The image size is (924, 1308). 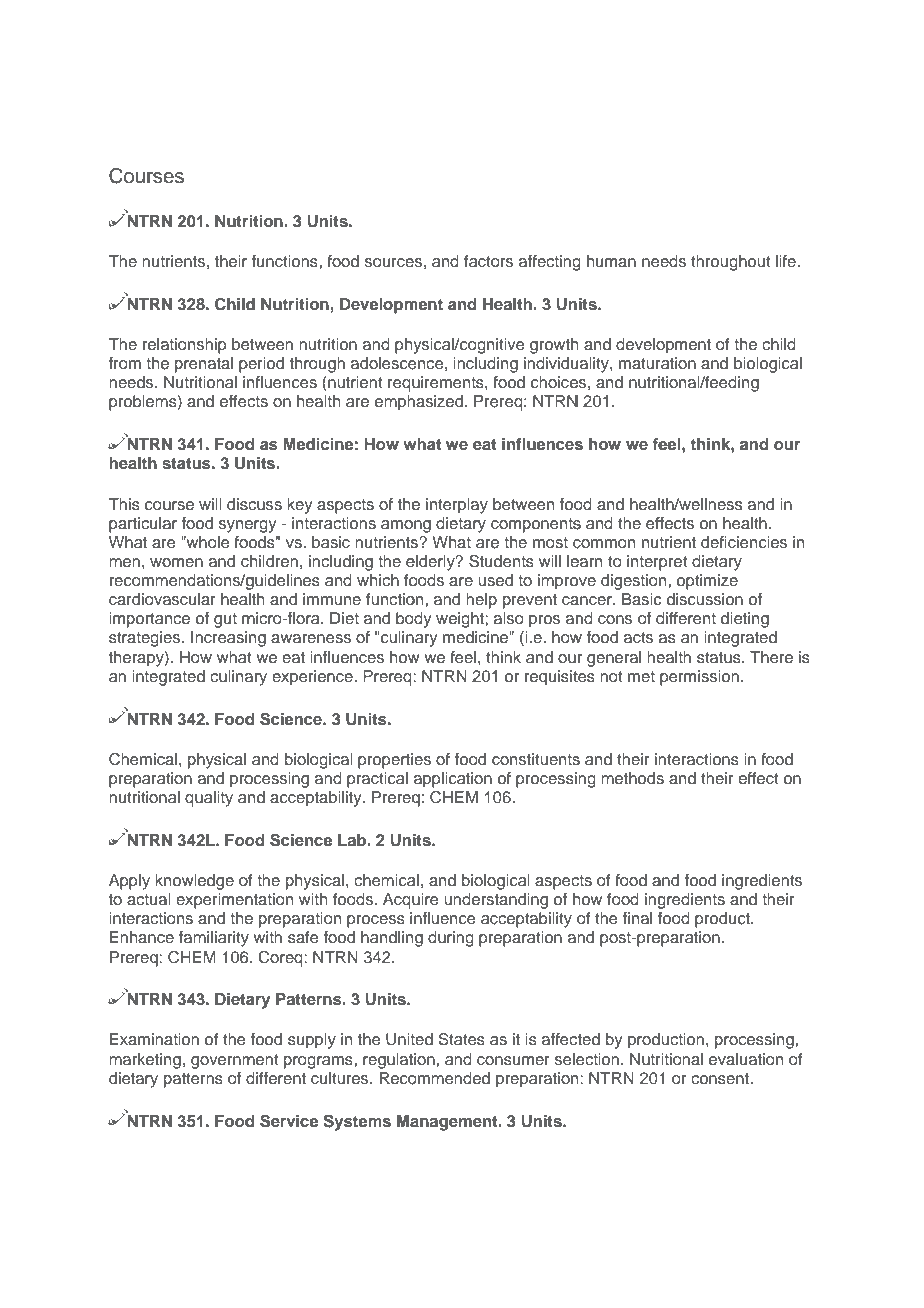 What do you see at coordinates (225, 620) in the screenshot?
I see `gut` at bounding box center [225, 620].
